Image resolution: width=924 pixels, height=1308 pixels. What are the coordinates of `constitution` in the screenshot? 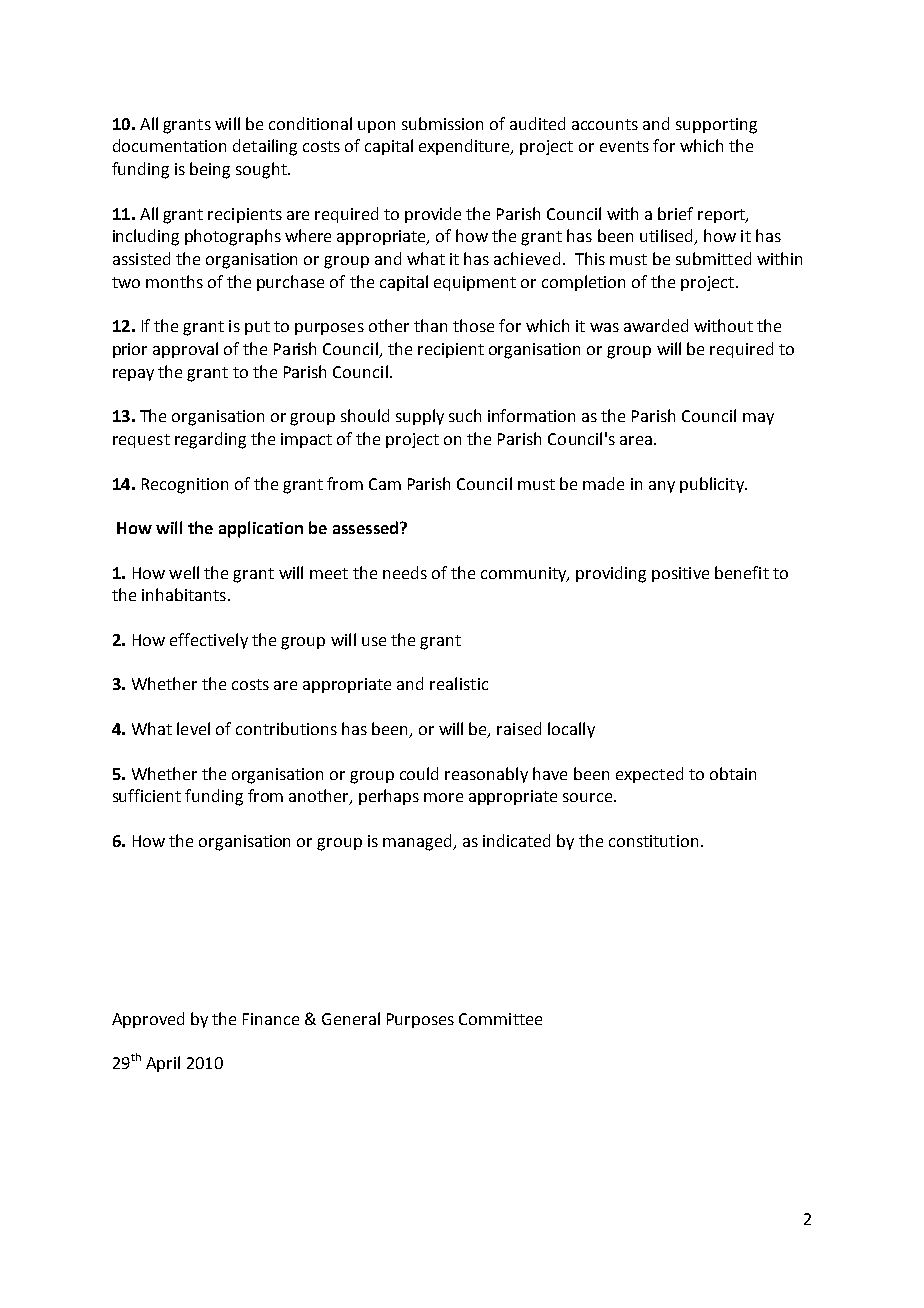 It's located at (653, 841).
